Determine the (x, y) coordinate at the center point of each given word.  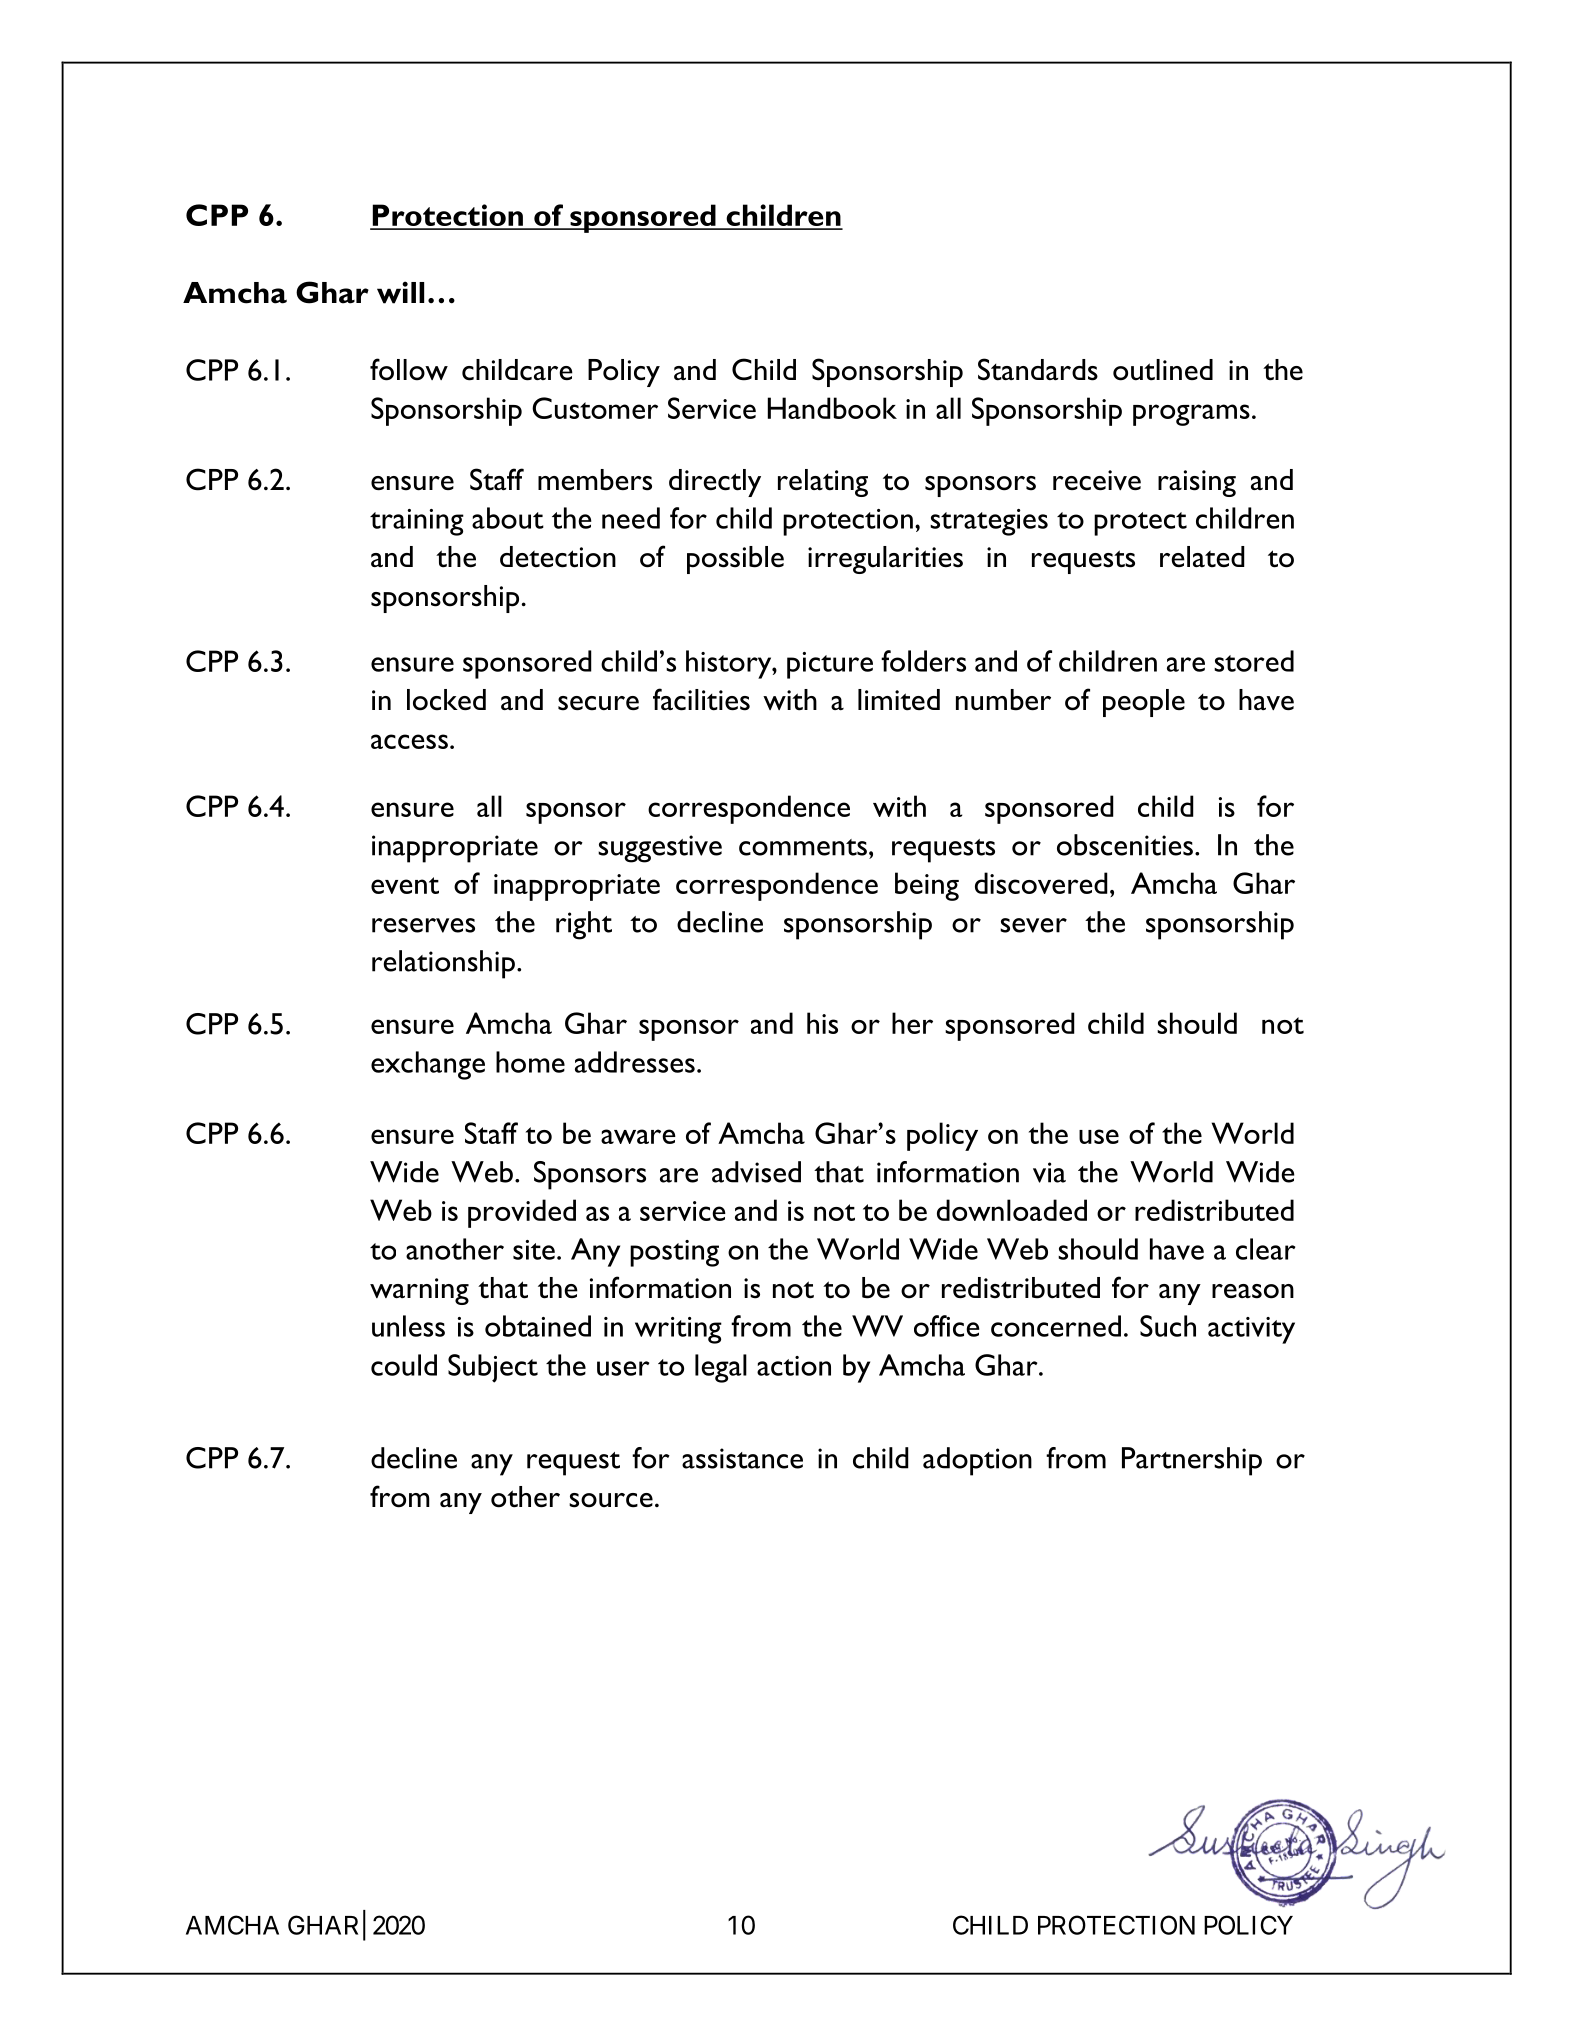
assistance (742, 1458)
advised (756, 1172)
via (1049, 1172)
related (1202, 557)
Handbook (832, 408)
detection (558, 557)
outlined (1163, 370)
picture (830, 665)
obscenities (1125, 845)
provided (522, 1213)
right (584, 925)
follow (409, 369)
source (611, 1500)
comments (803, 847)
